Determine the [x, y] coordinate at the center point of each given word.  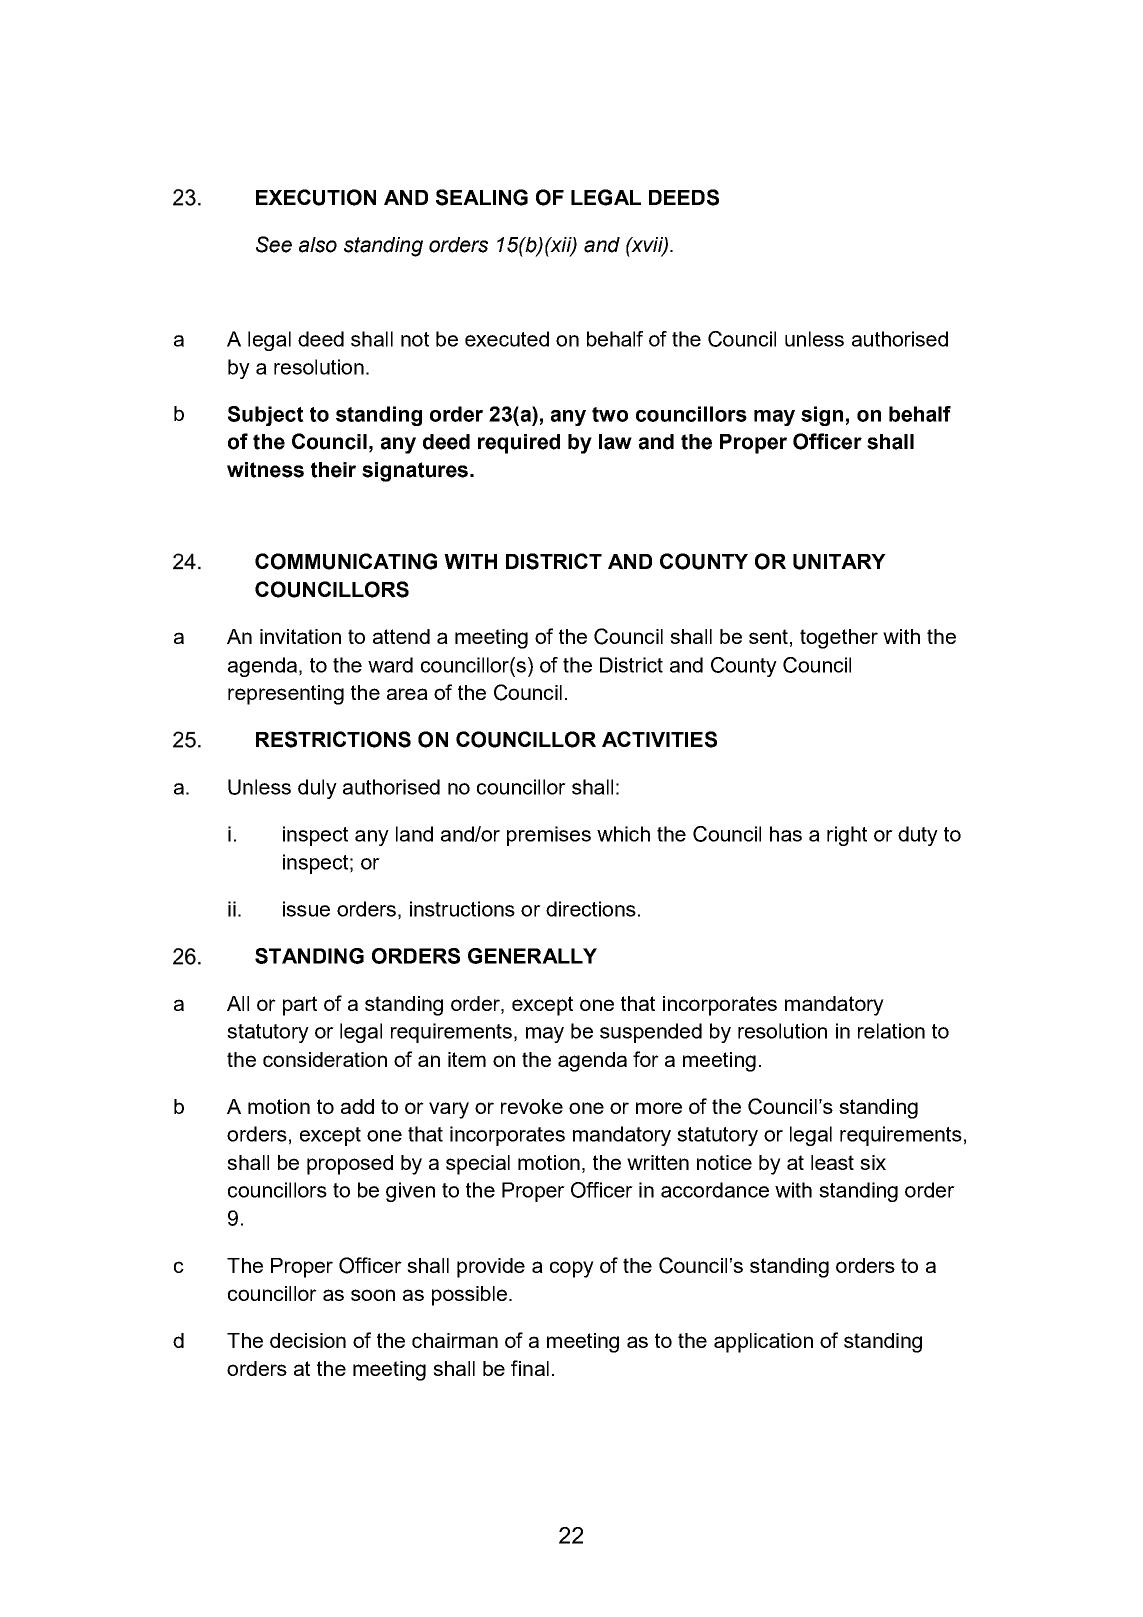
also [318, 245]
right [847, 836]
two [610, 414]
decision [308, 1340]
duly [317, 789]
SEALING [482, 197]
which [623, 834]
